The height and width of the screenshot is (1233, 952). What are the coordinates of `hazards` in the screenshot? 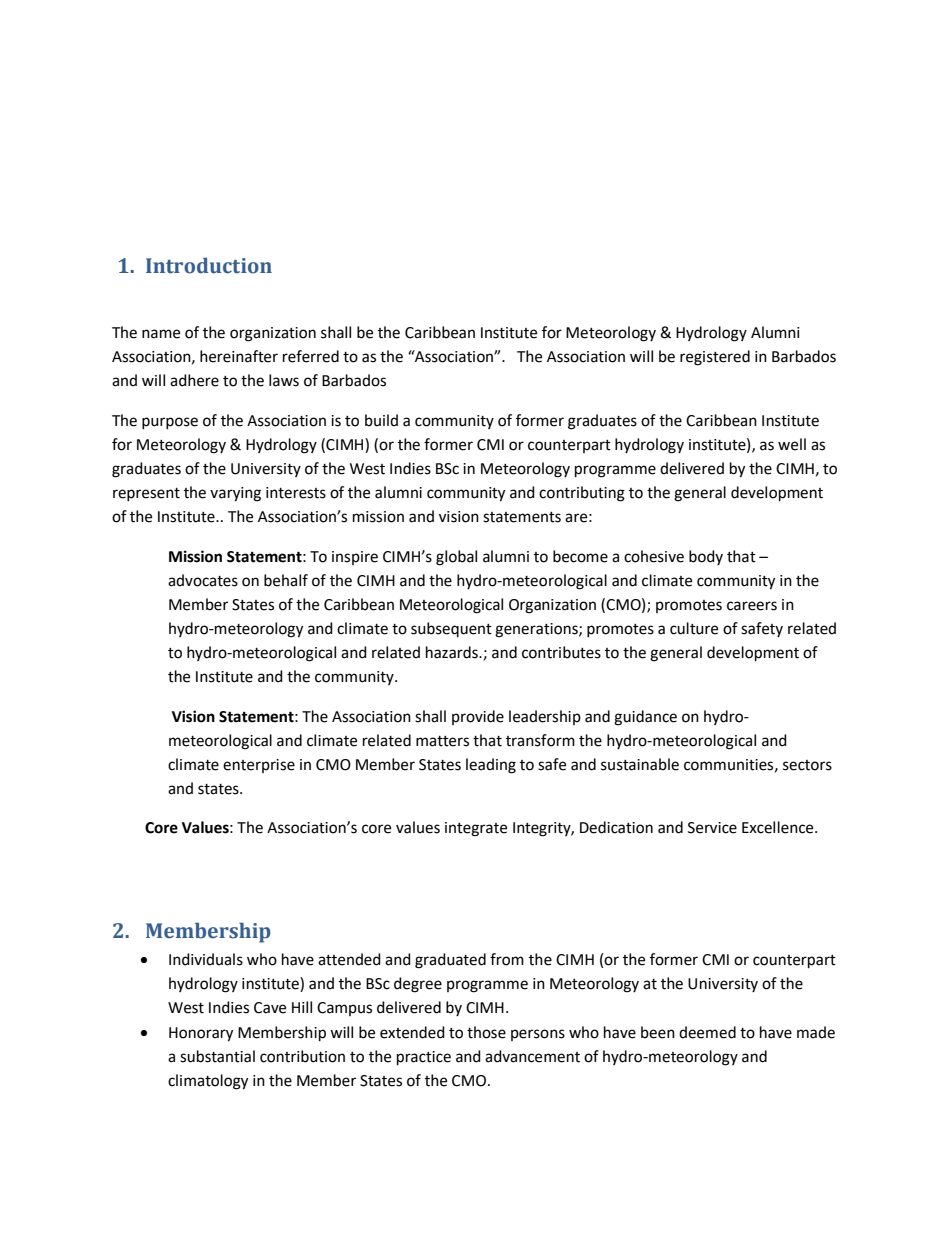 It's located at (453, 652).
